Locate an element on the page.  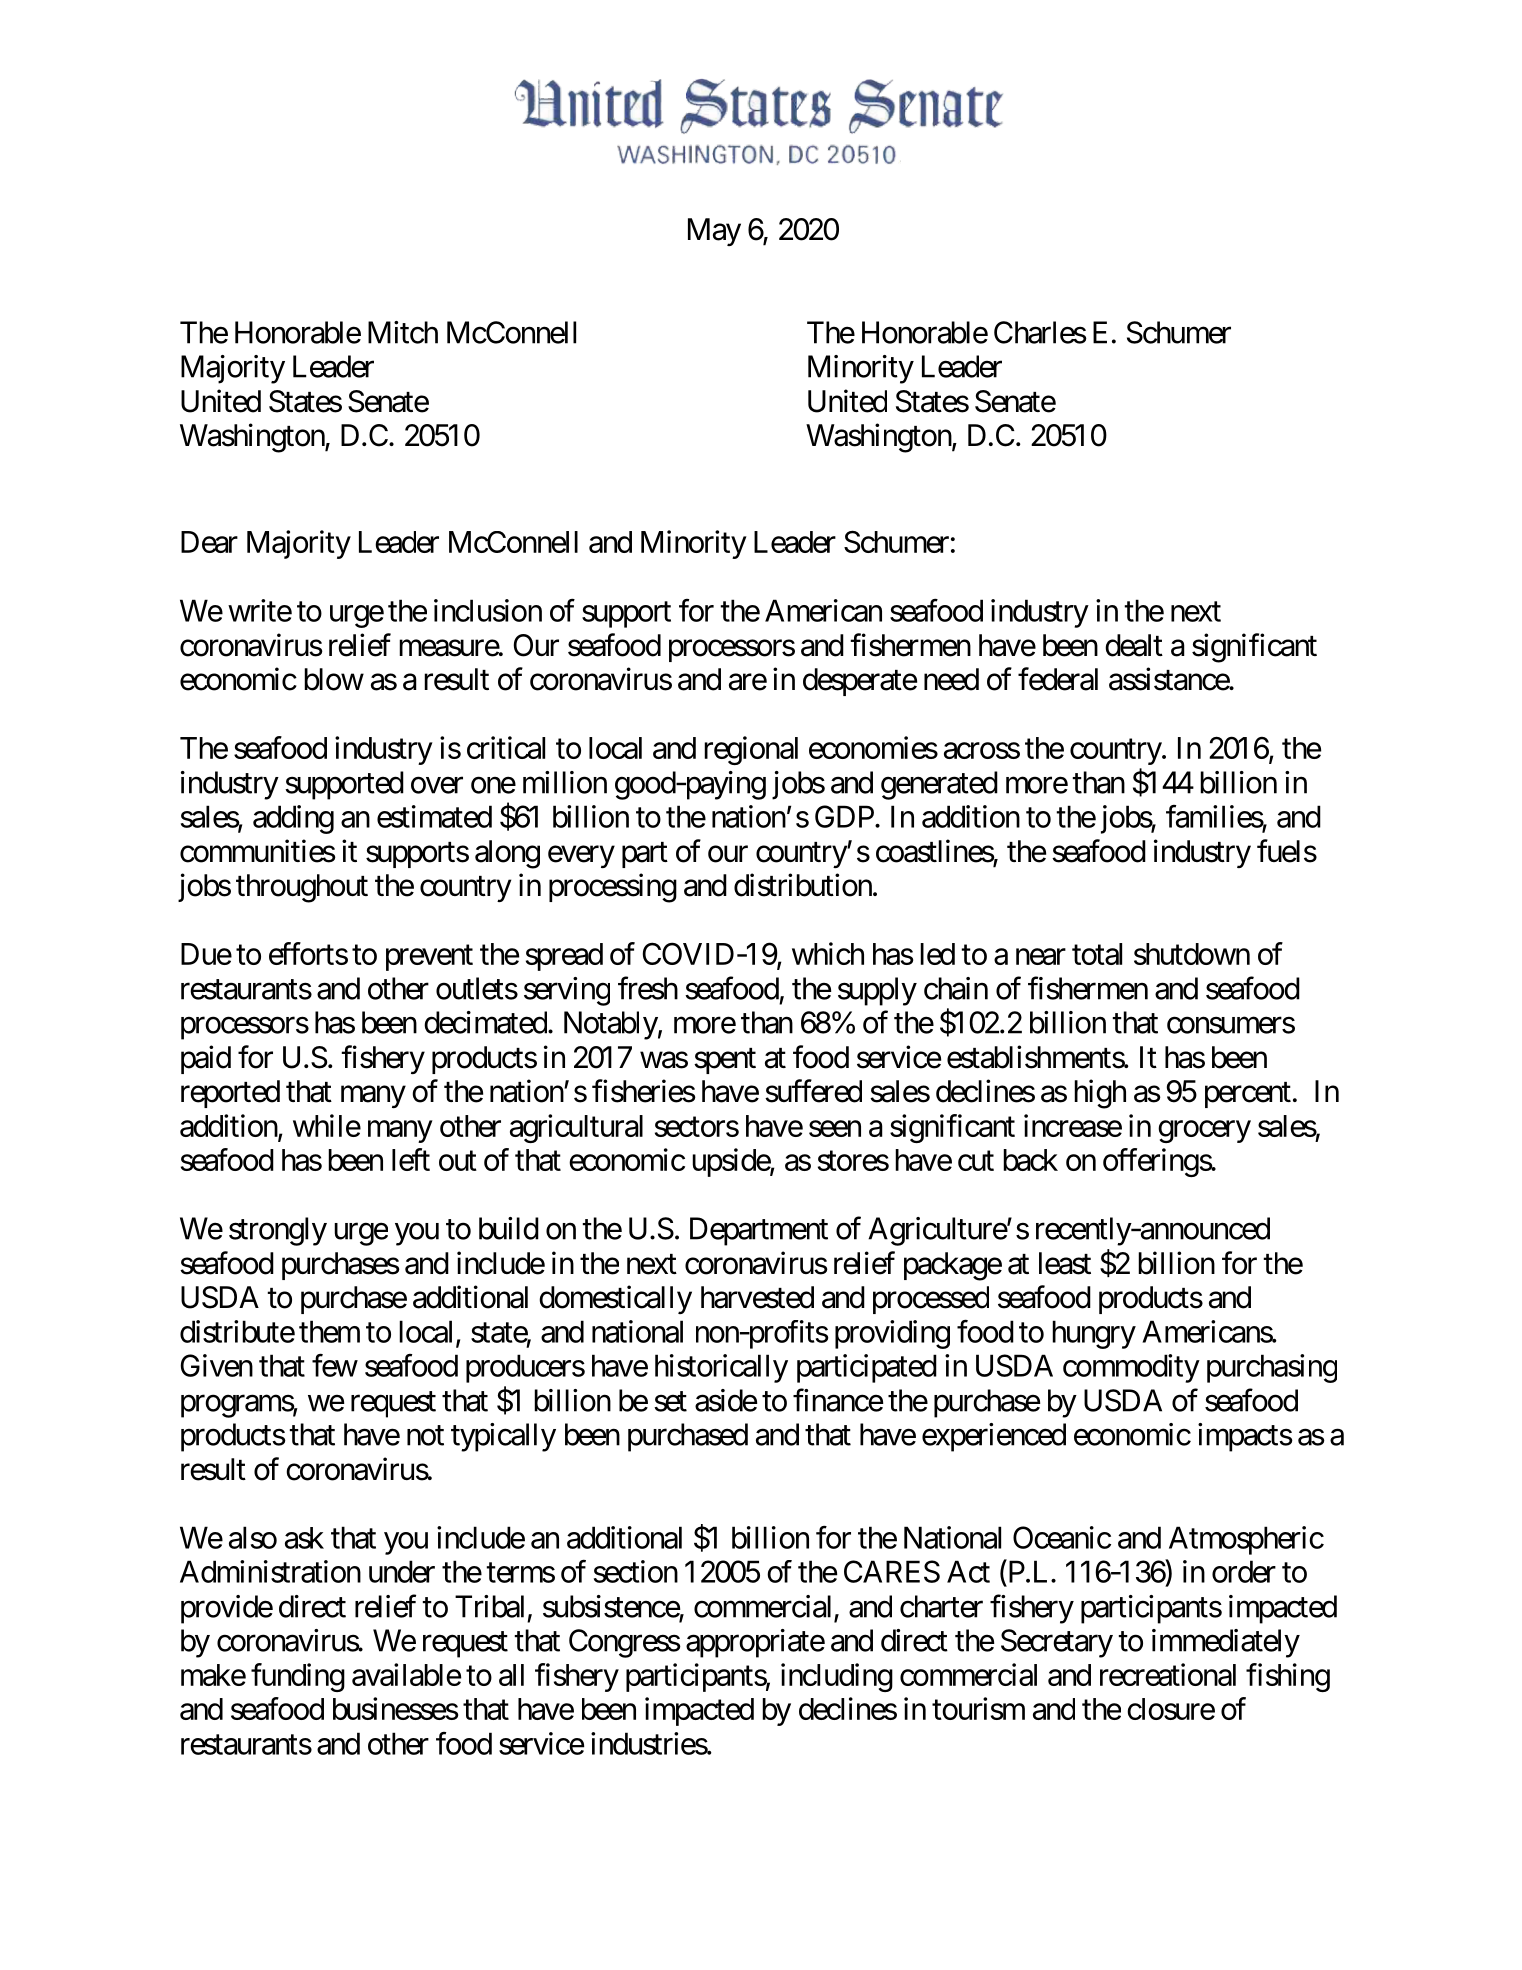
Administration is located at coordinates (270, 1571).
